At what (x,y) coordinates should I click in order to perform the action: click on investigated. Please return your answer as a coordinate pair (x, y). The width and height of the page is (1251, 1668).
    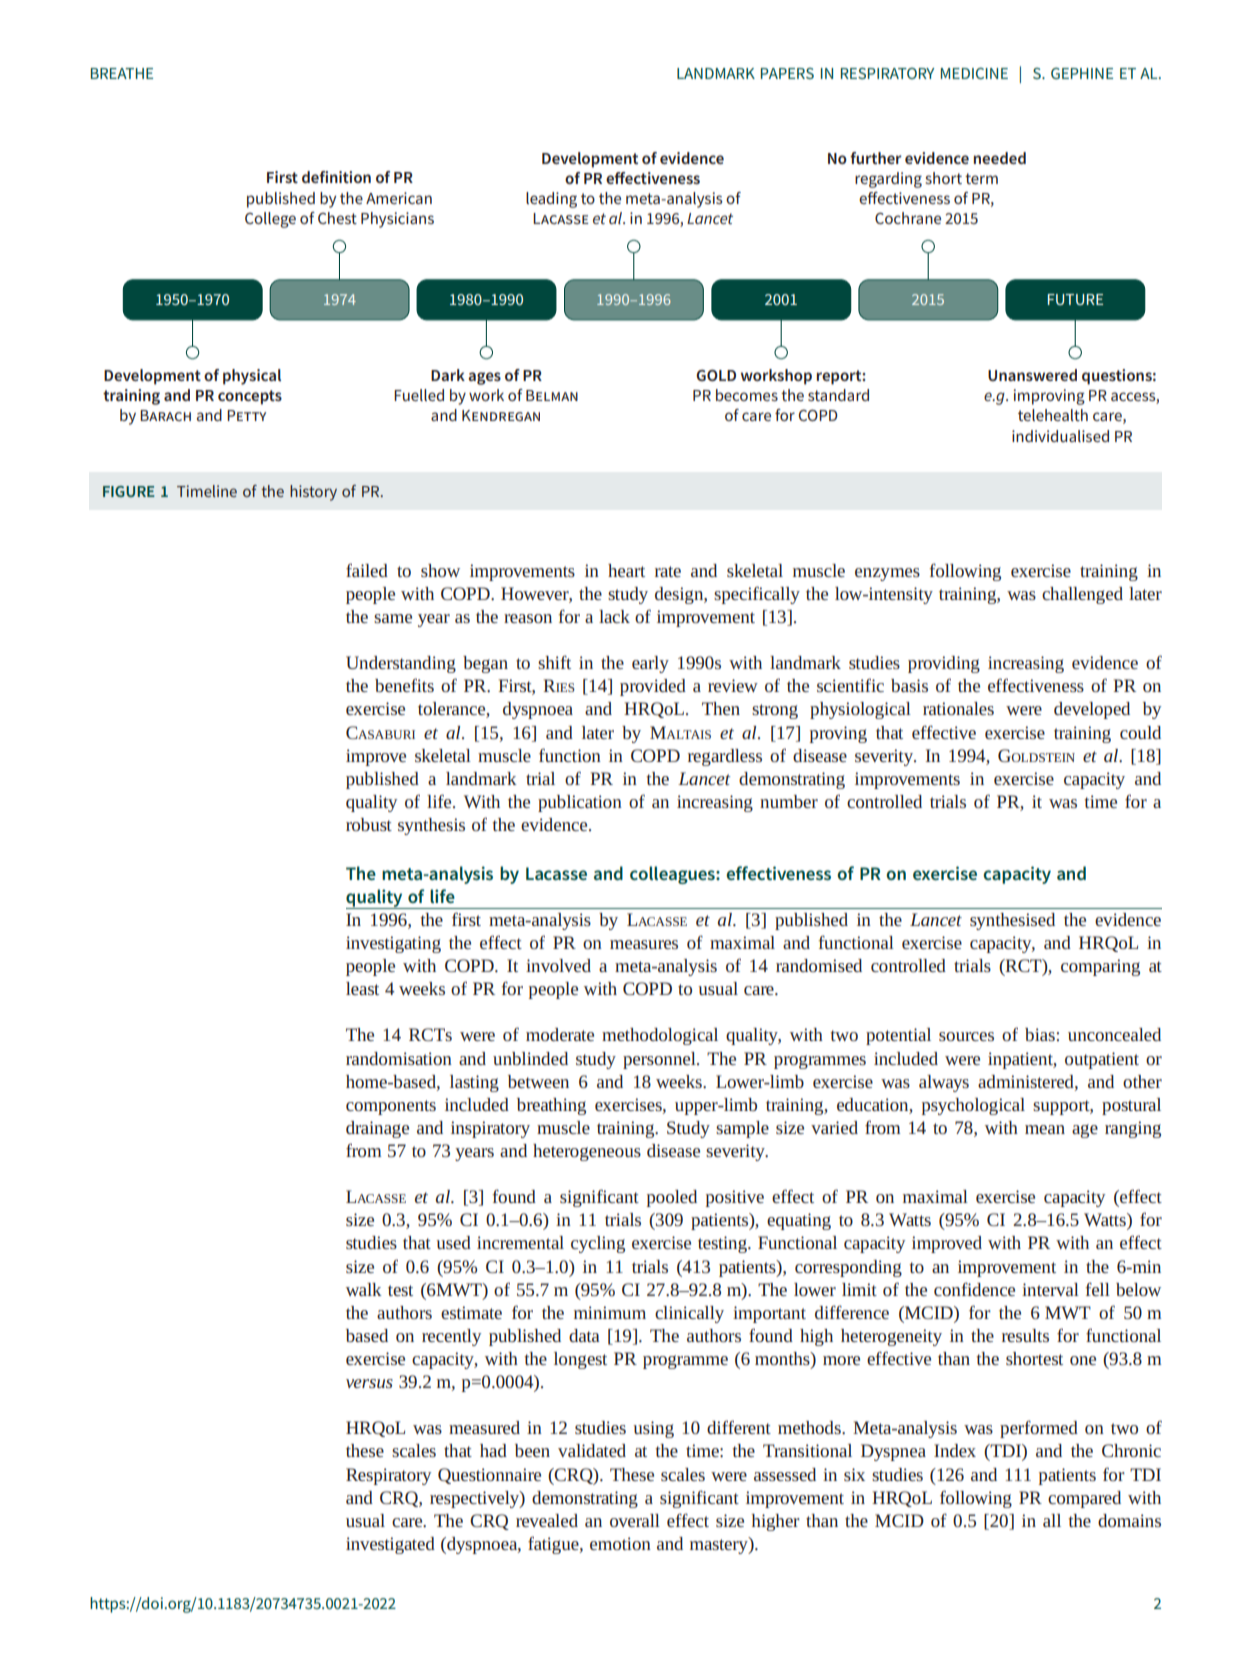
    Looking at the image, I should click on (390, 1545).
